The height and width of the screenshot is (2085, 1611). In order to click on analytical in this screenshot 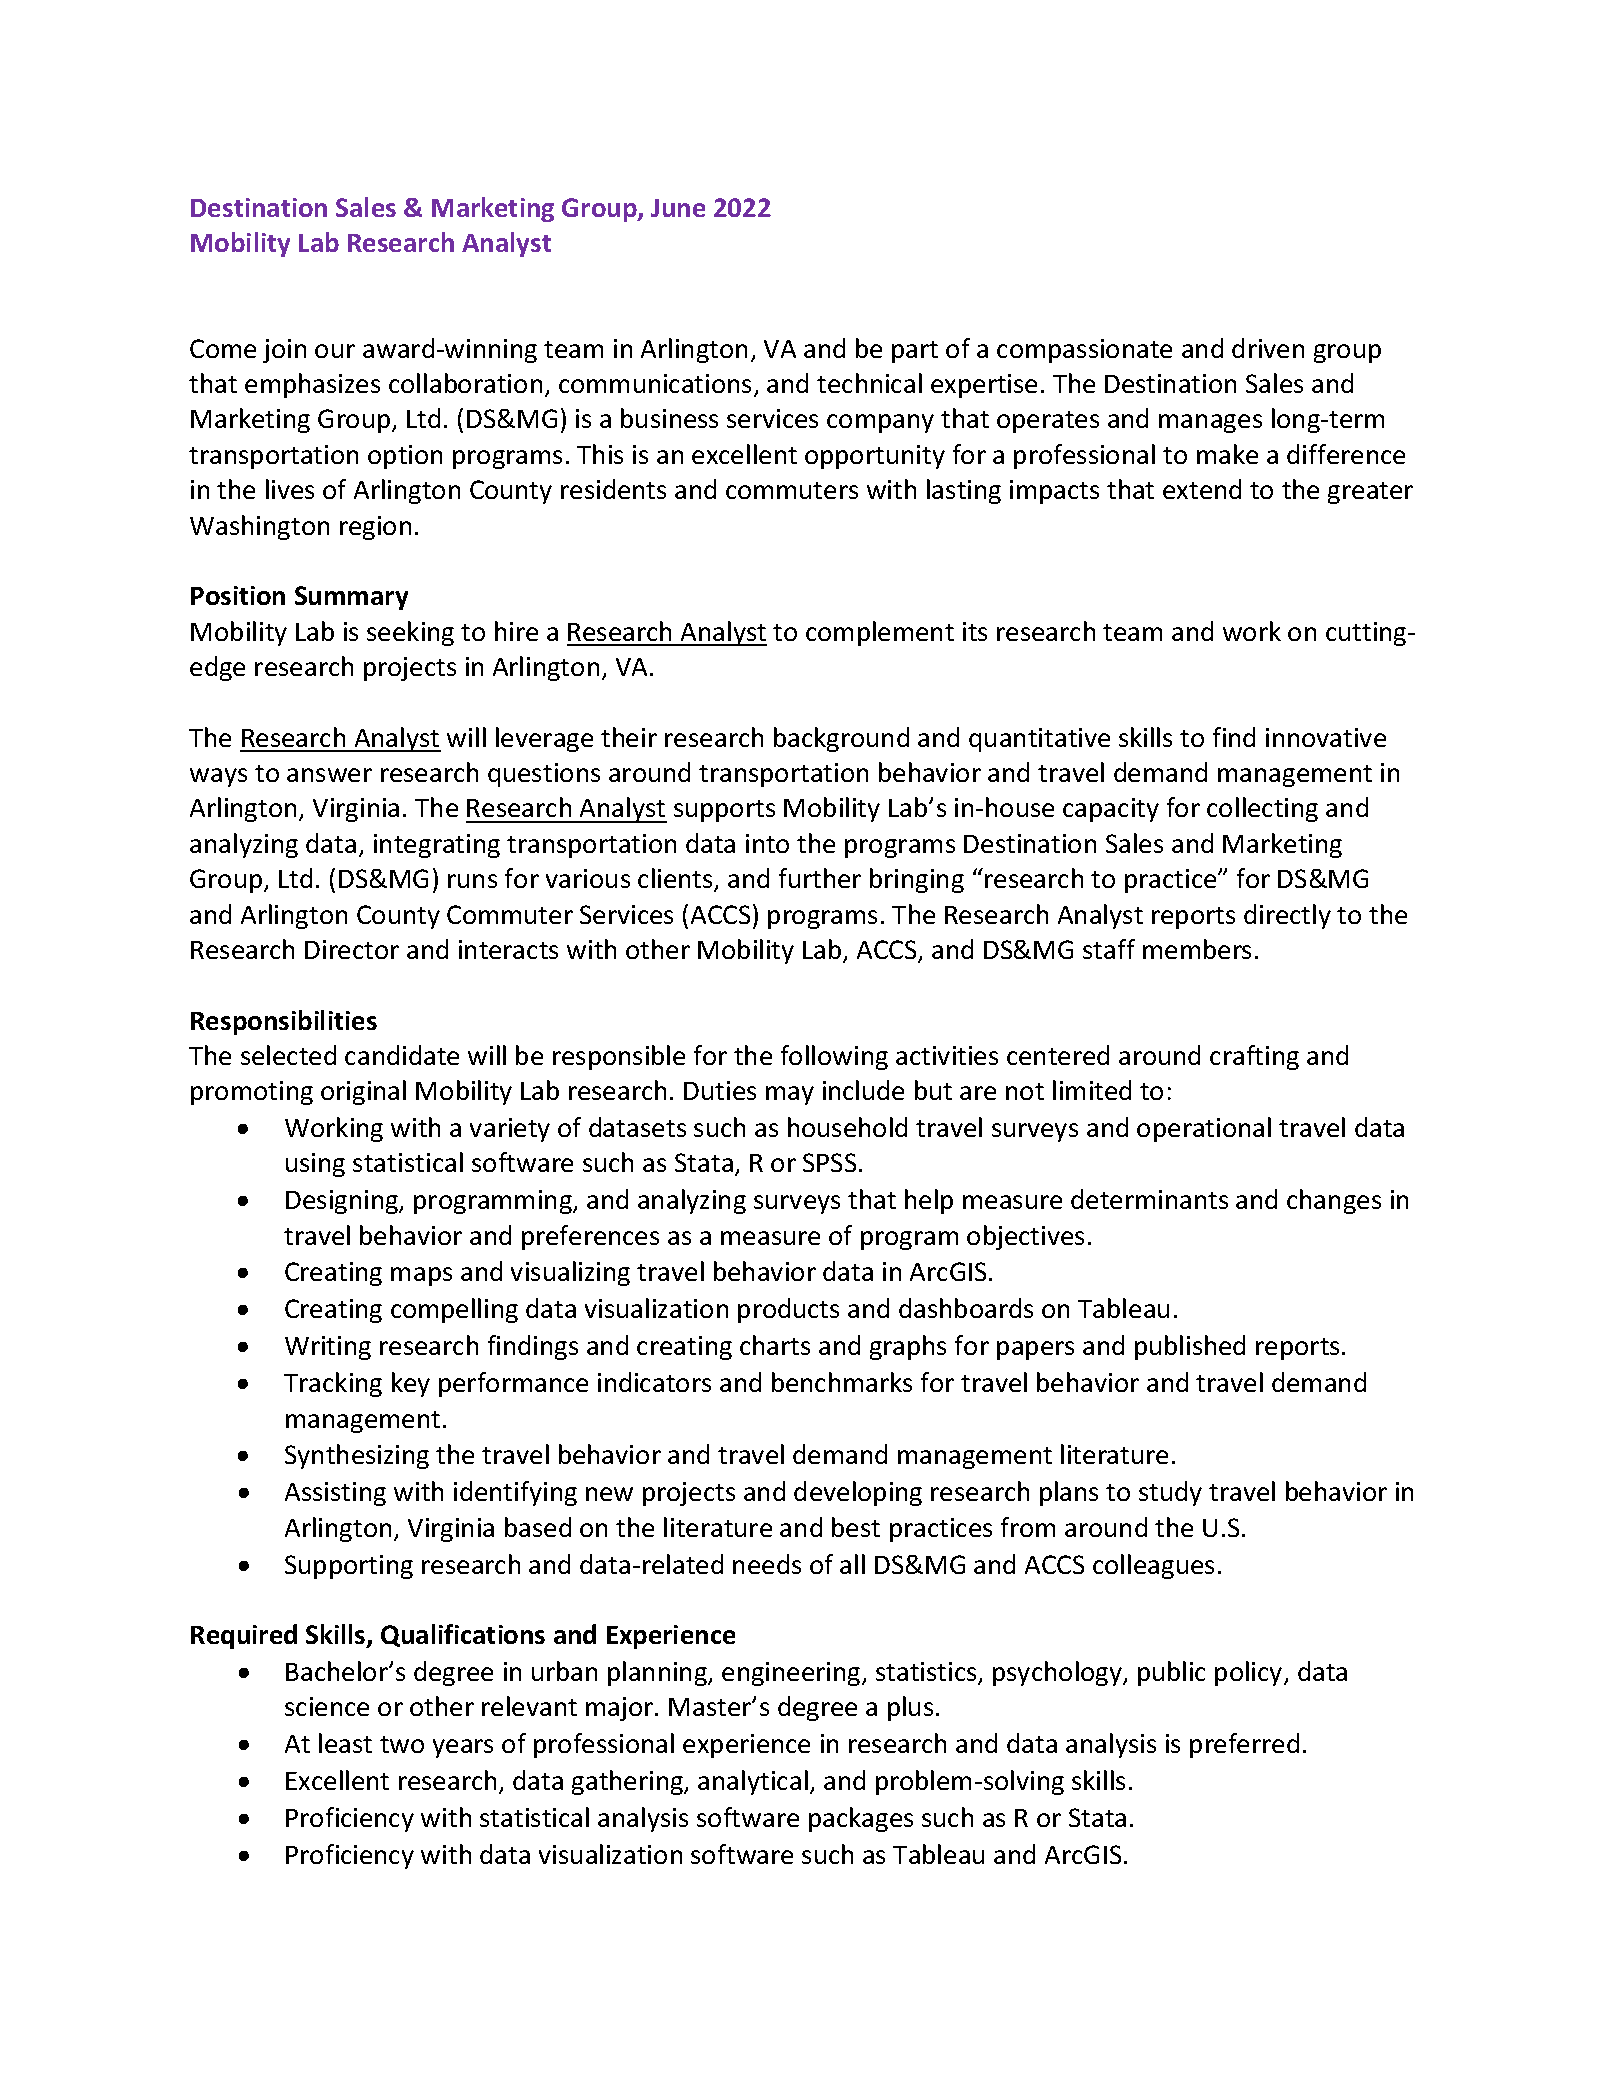, I will do `click(753, 1782)`.
